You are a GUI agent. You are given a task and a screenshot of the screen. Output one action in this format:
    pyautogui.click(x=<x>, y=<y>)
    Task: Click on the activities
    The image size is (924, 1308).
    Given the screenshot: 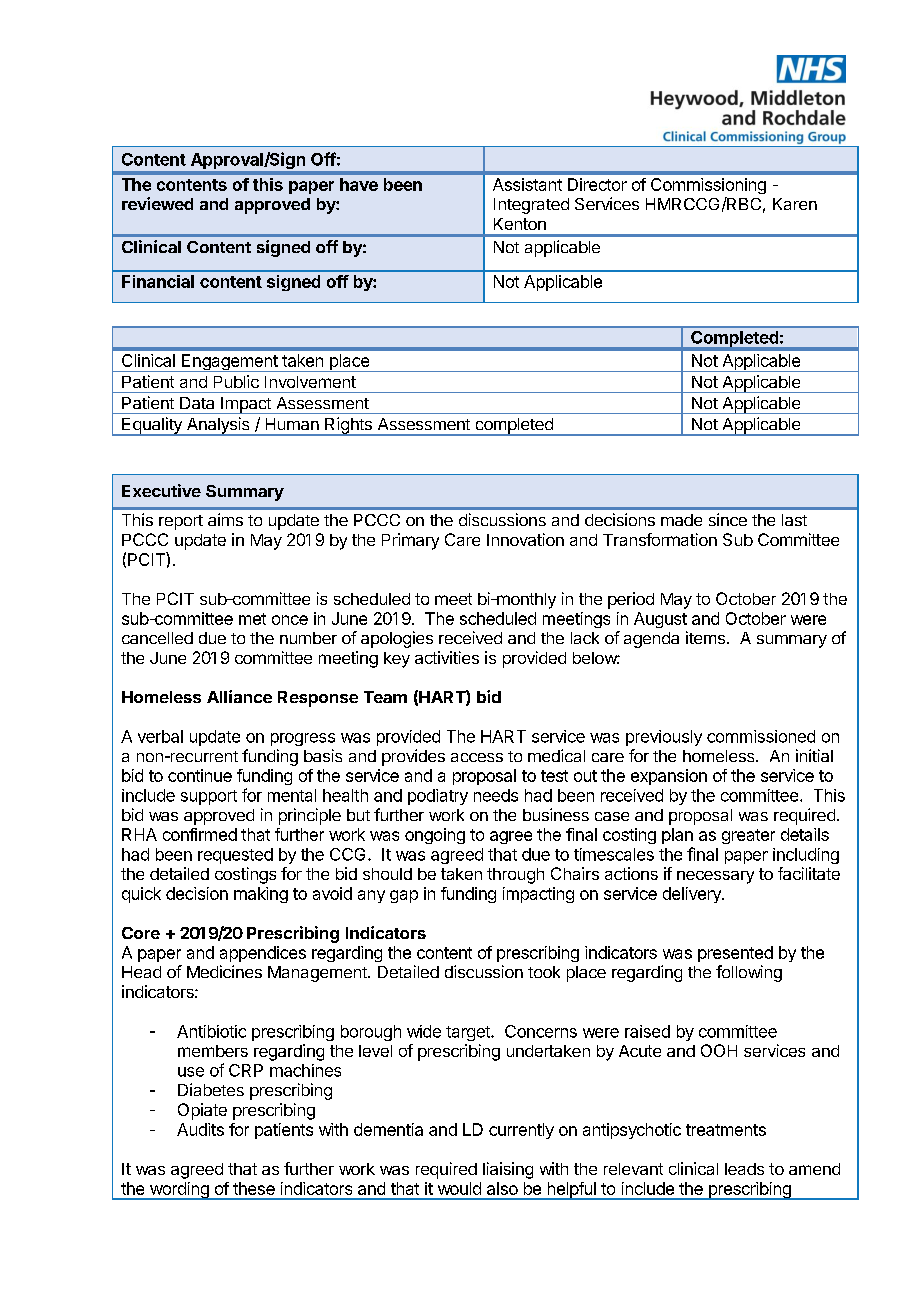 What is the action you would take?
    pyautogui.click(x=447, y=657)
